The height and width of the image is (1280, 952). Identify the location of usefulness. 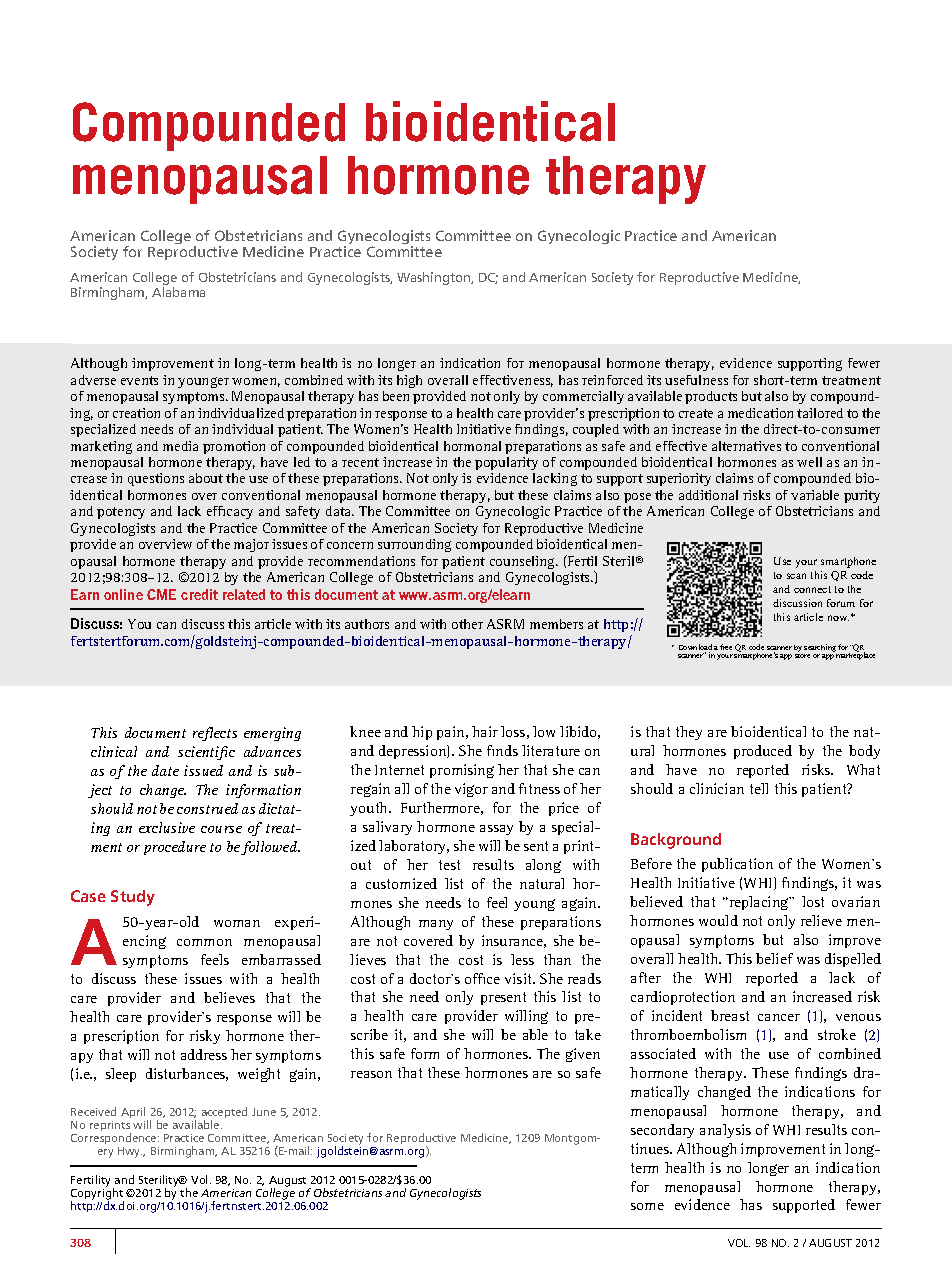
(696, 380).
